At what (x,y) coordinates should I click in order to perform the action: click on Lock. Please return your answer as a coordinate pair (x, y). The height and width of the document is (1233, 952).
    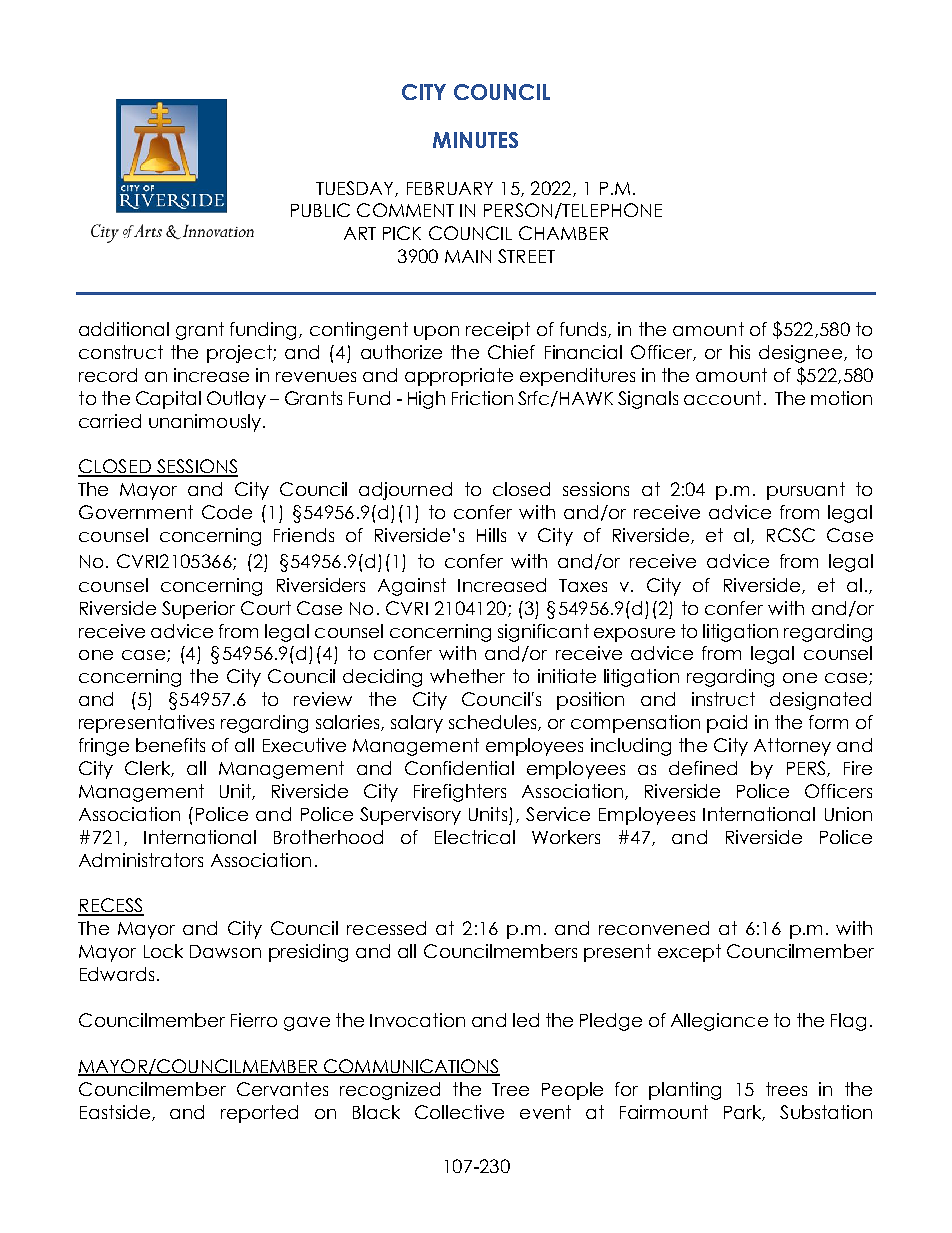
    Looking at the image, I should click on (163, 951).
